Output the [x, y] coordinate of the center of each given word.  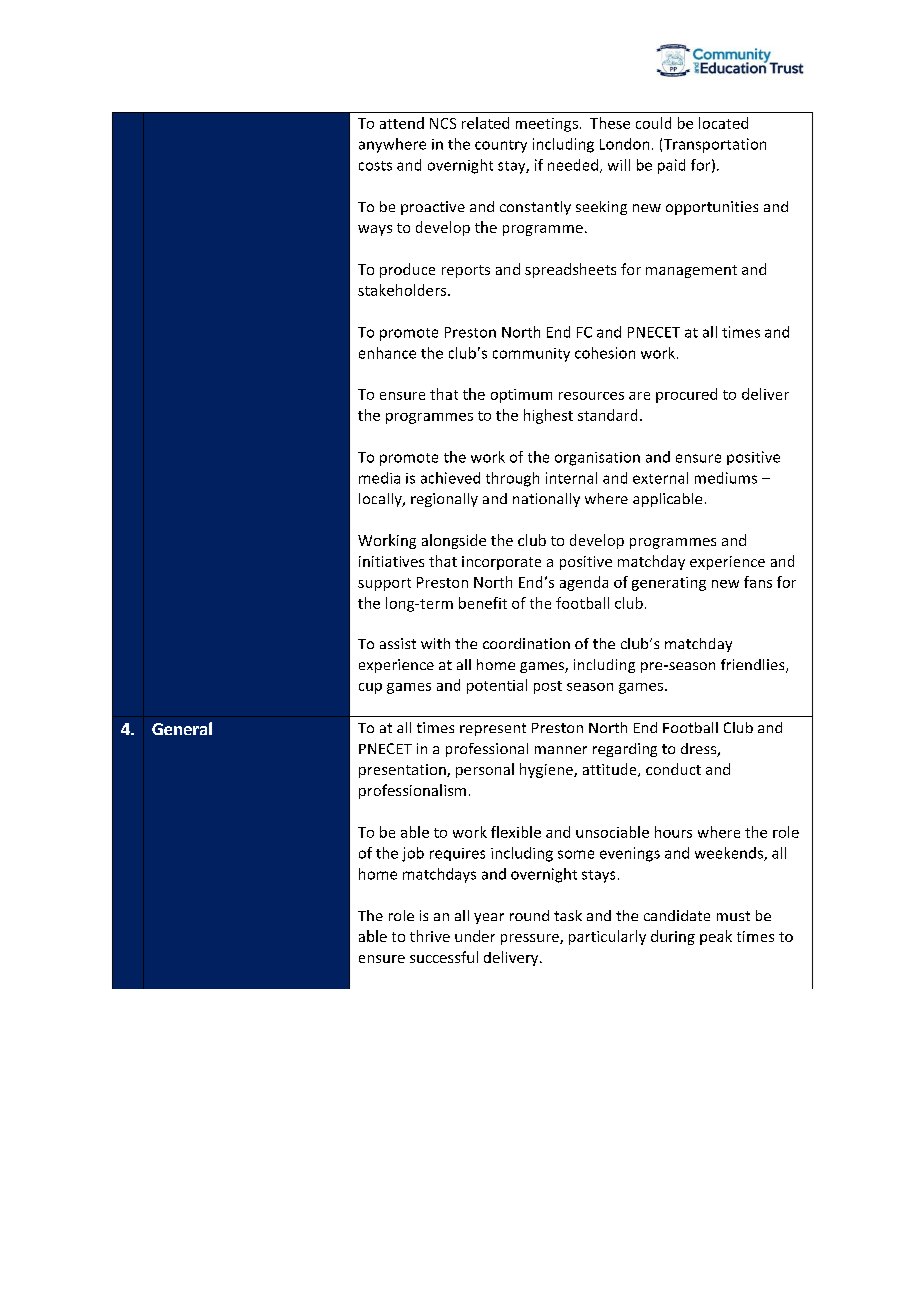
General [182, 728]
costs [375, 166]
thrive [430, 936]
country [501, 146]
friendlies [754, 666]
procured [686, 395]
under [475, 936]
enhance [387, 353]
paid [671, 166]
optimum [521, 396]
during [673, 937]
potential [497, 686]
